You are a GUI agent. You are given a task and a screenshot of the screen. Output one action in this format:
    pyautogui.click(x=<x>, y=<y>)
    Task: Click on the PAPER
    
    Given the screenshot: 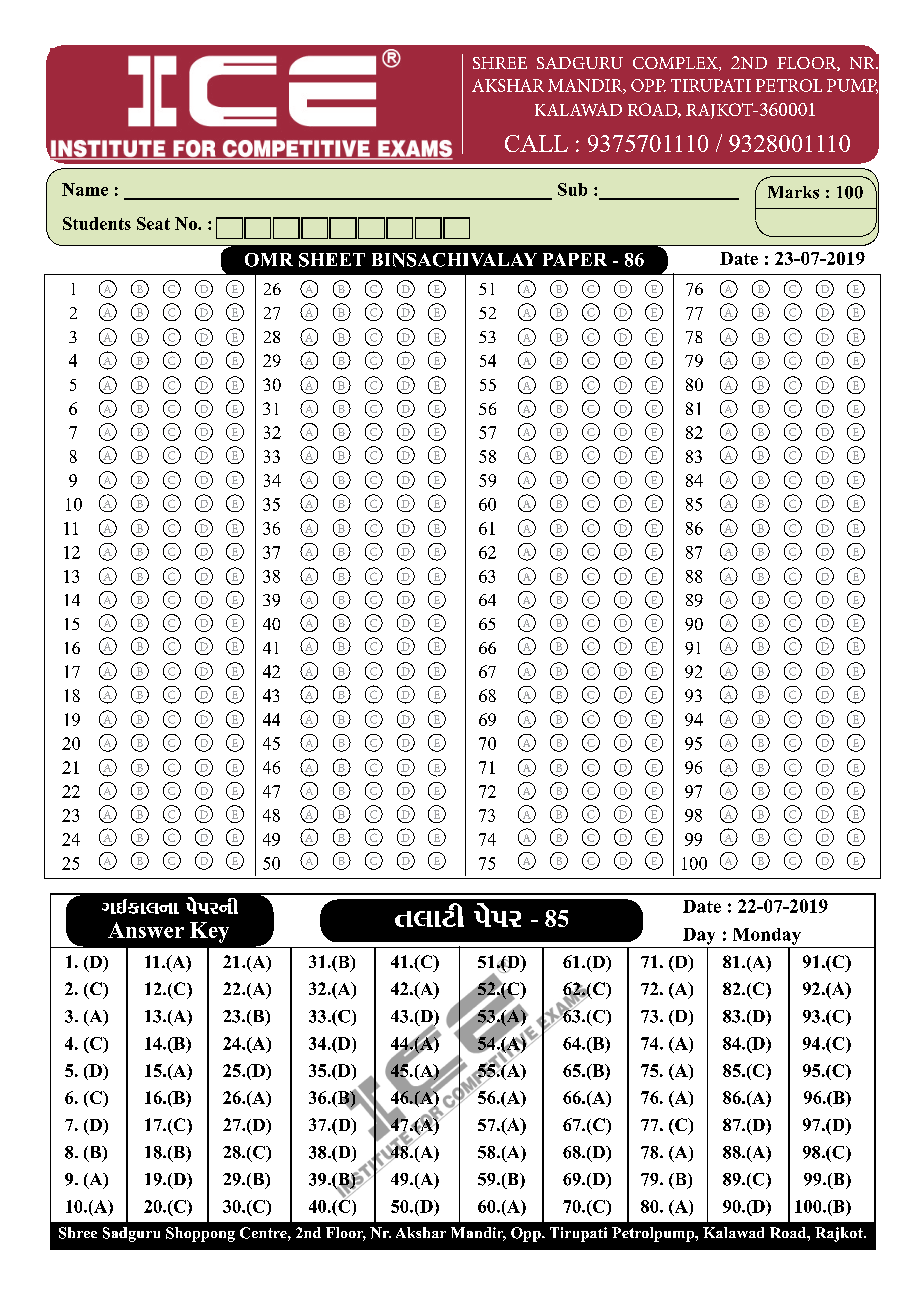 What is the action you would take?
    pyautogui.click(x=575, y=259)
